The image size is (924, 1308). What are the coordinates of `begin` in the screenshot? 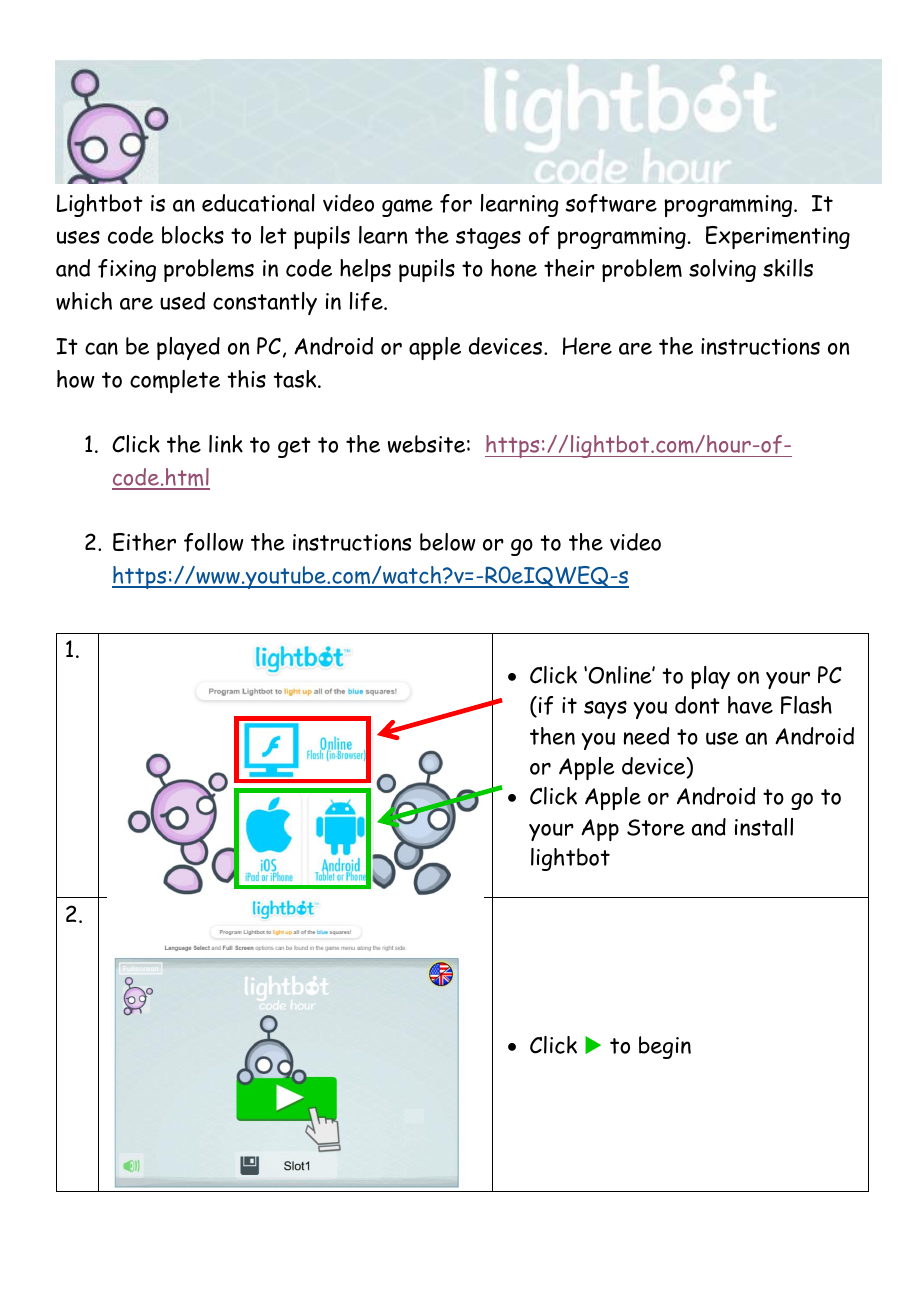 It's located at (665, 1047).
